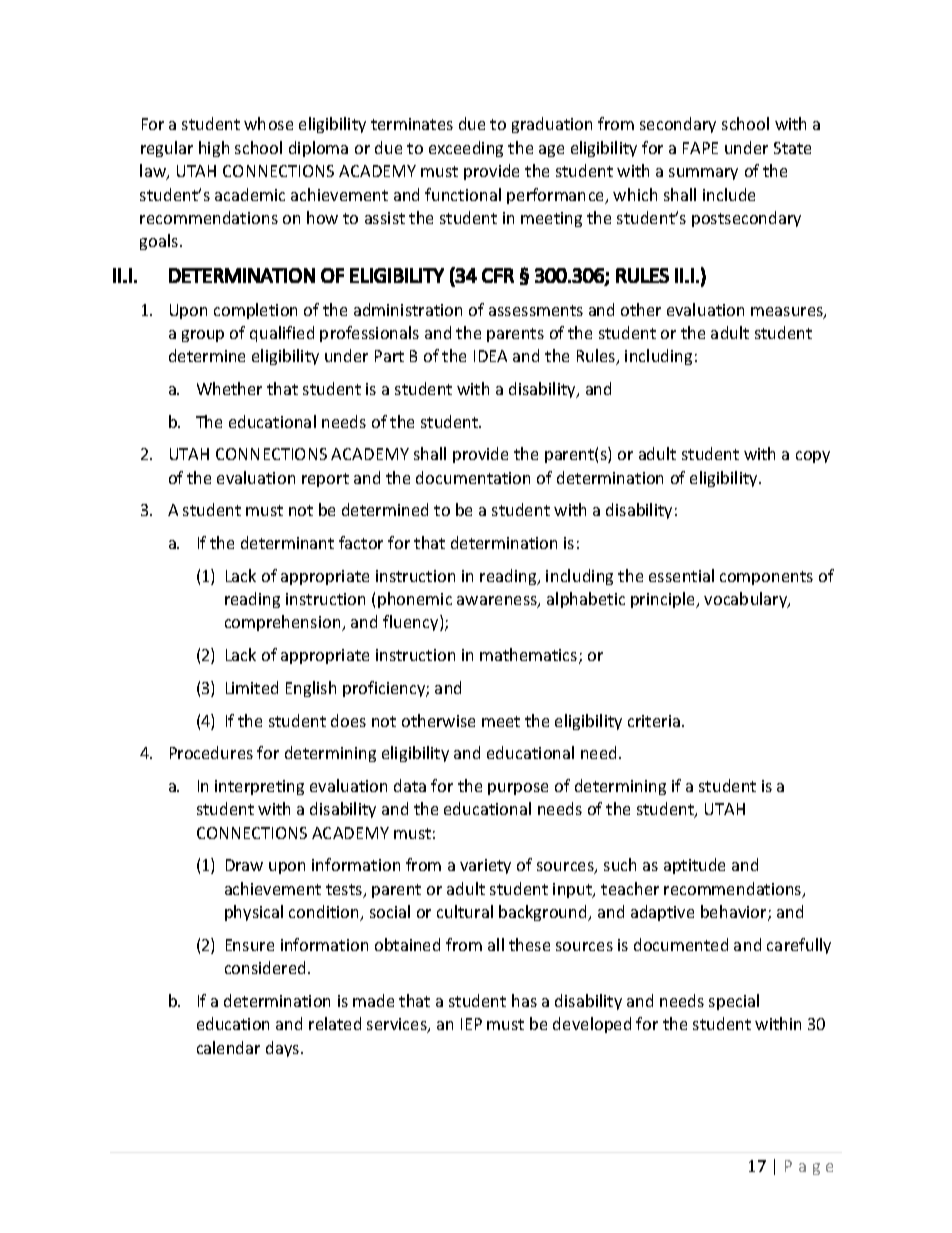 The width and height of the screenshot is (952, 1233). What do you see at coordinates (284, 1049) in the screenshot?
I see `days` at bounding box center [284, 1049].
